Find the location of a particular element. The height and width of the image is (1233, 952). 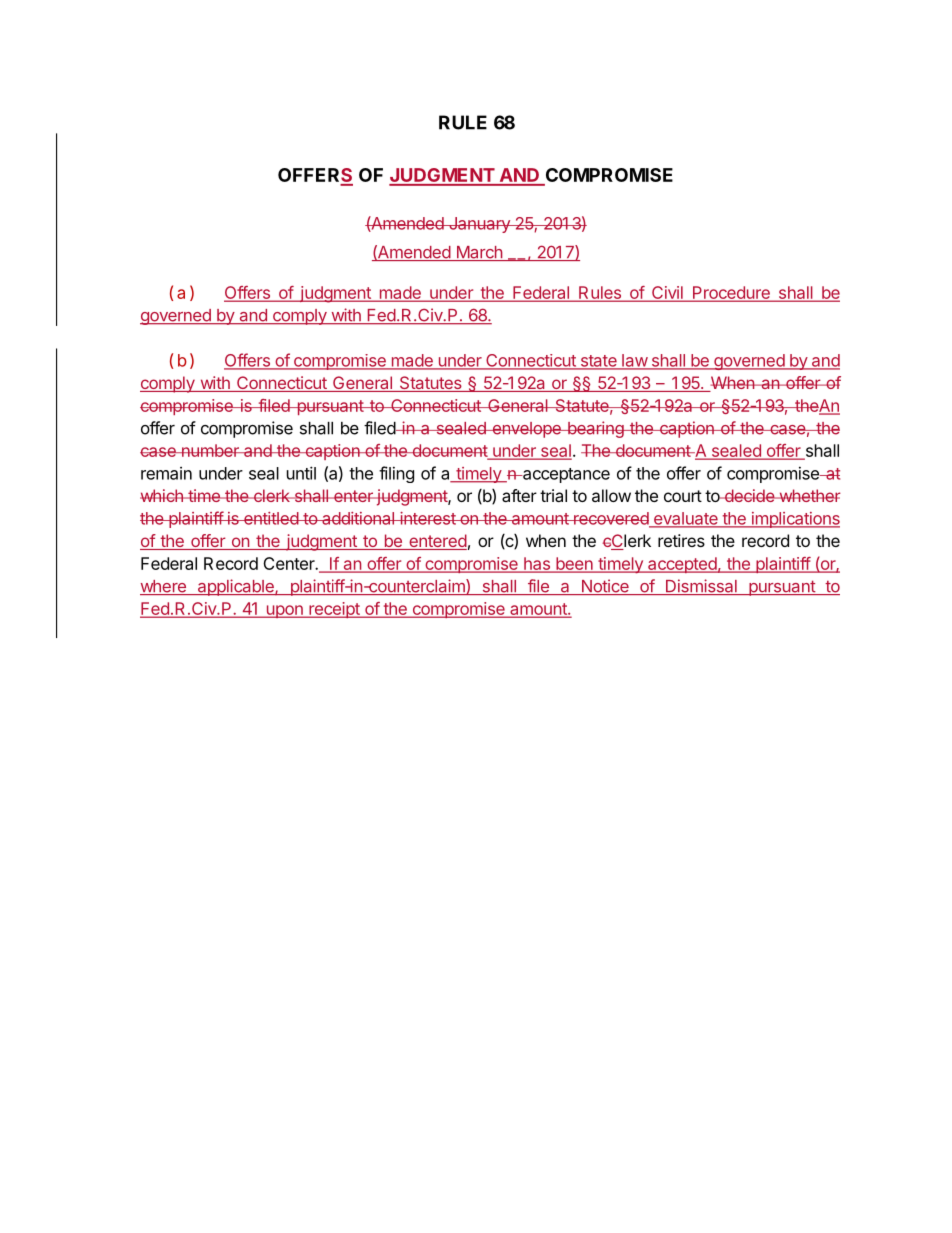

Notice is located at coordinates (605, 587).
